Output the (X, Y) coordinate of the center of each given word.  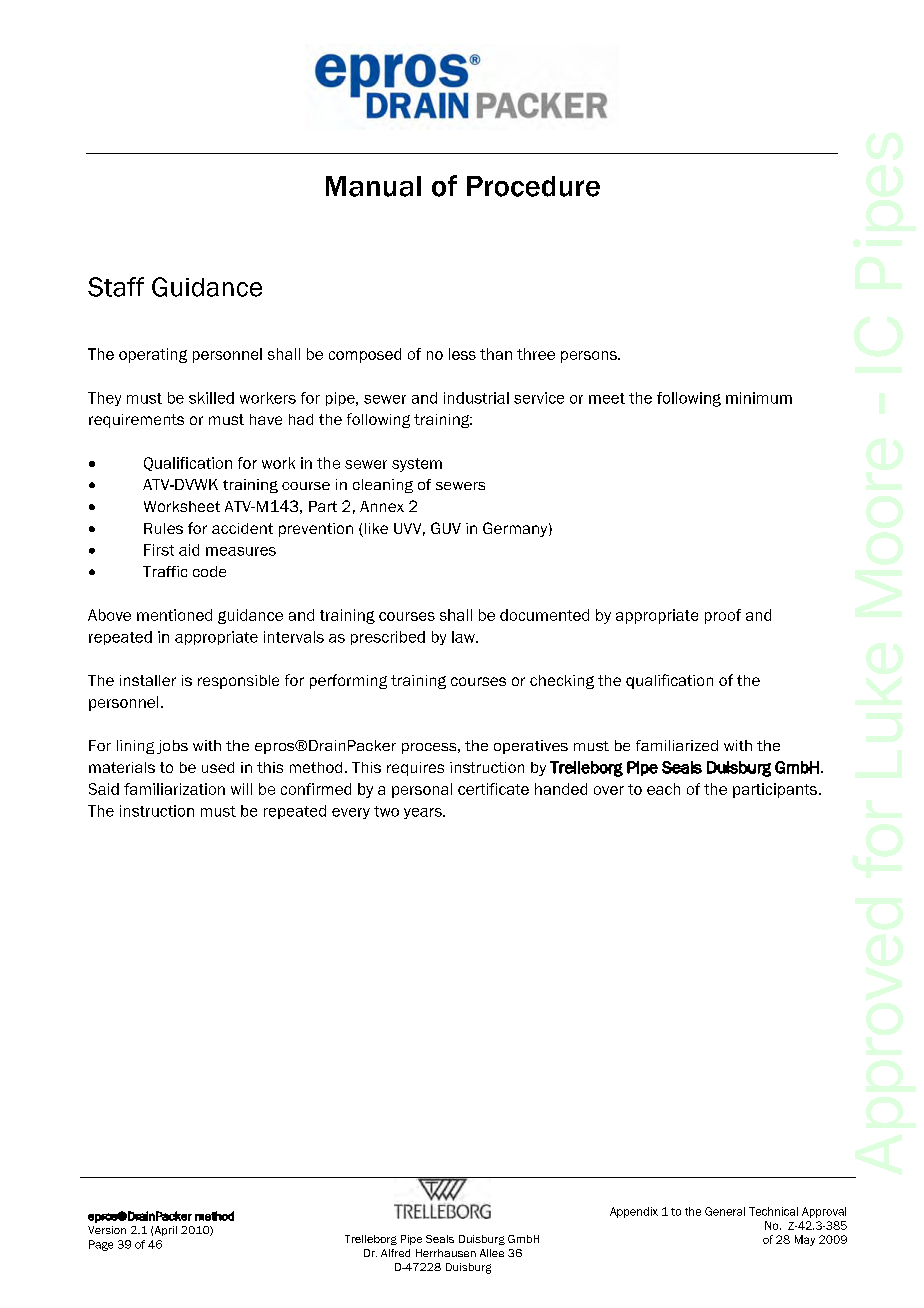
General (725, 1211)
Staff (116, 287)
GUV (446, 528)
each (663, 789)
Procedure (533, 186)
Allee (492, 1253)
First (159, 550)
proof (723, 616)
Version (107, 1230)
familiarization (174, 789)
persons (590, 357)
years (424, 813)
